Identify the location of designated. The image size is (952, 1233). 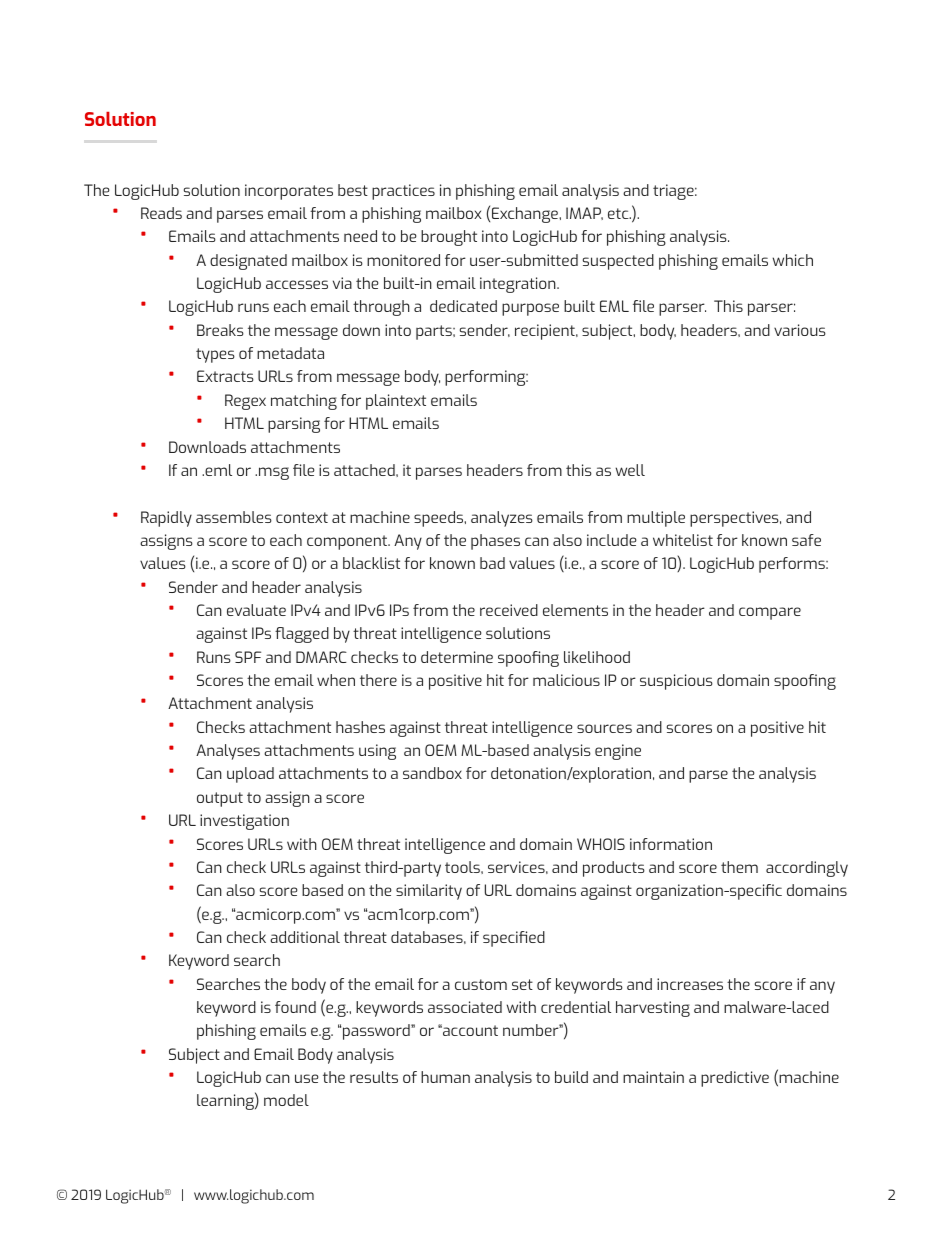
(248, 262).
